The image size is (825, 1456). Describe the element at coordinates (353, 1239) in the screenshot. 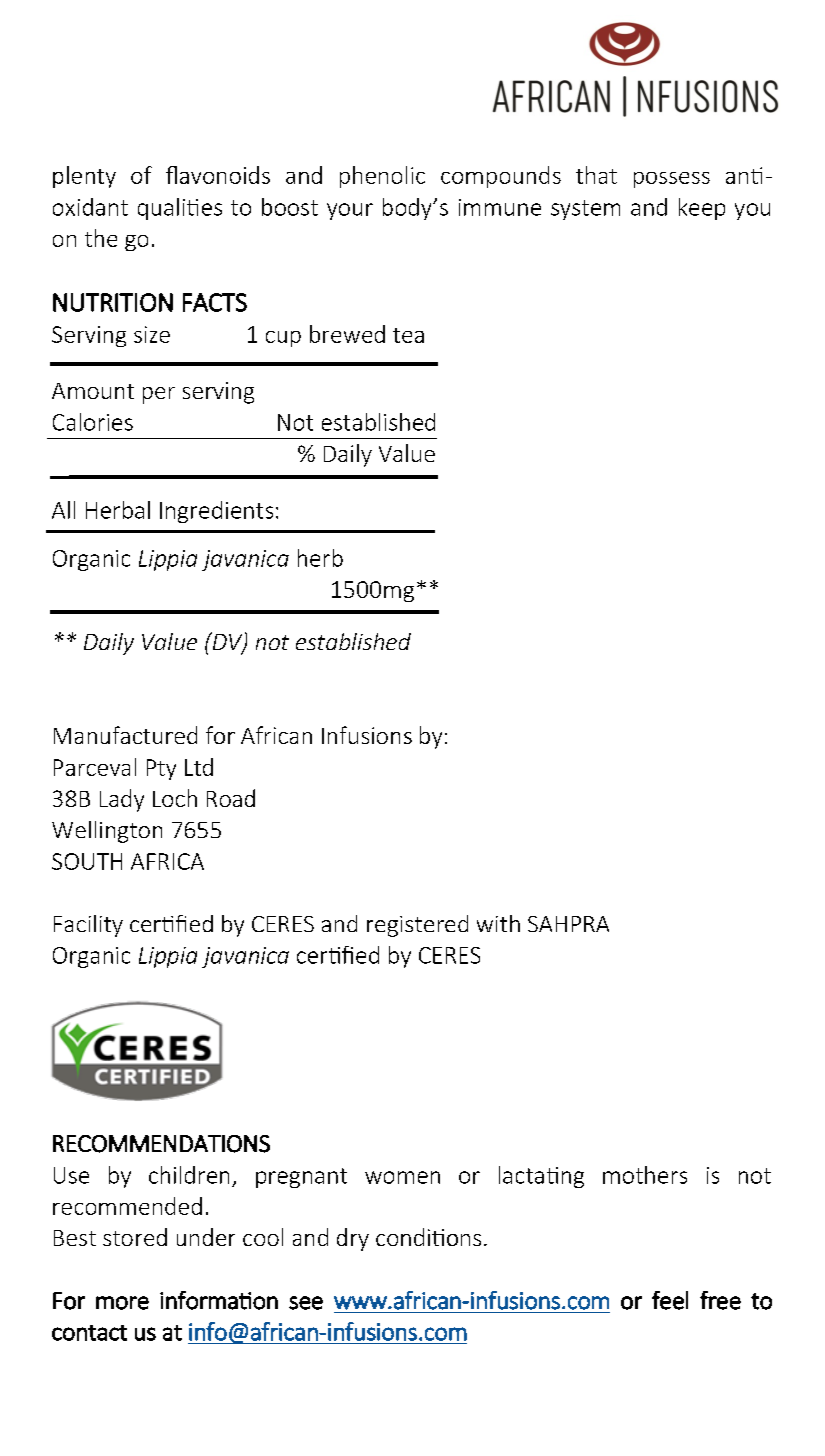

I see `dry` at that location.
